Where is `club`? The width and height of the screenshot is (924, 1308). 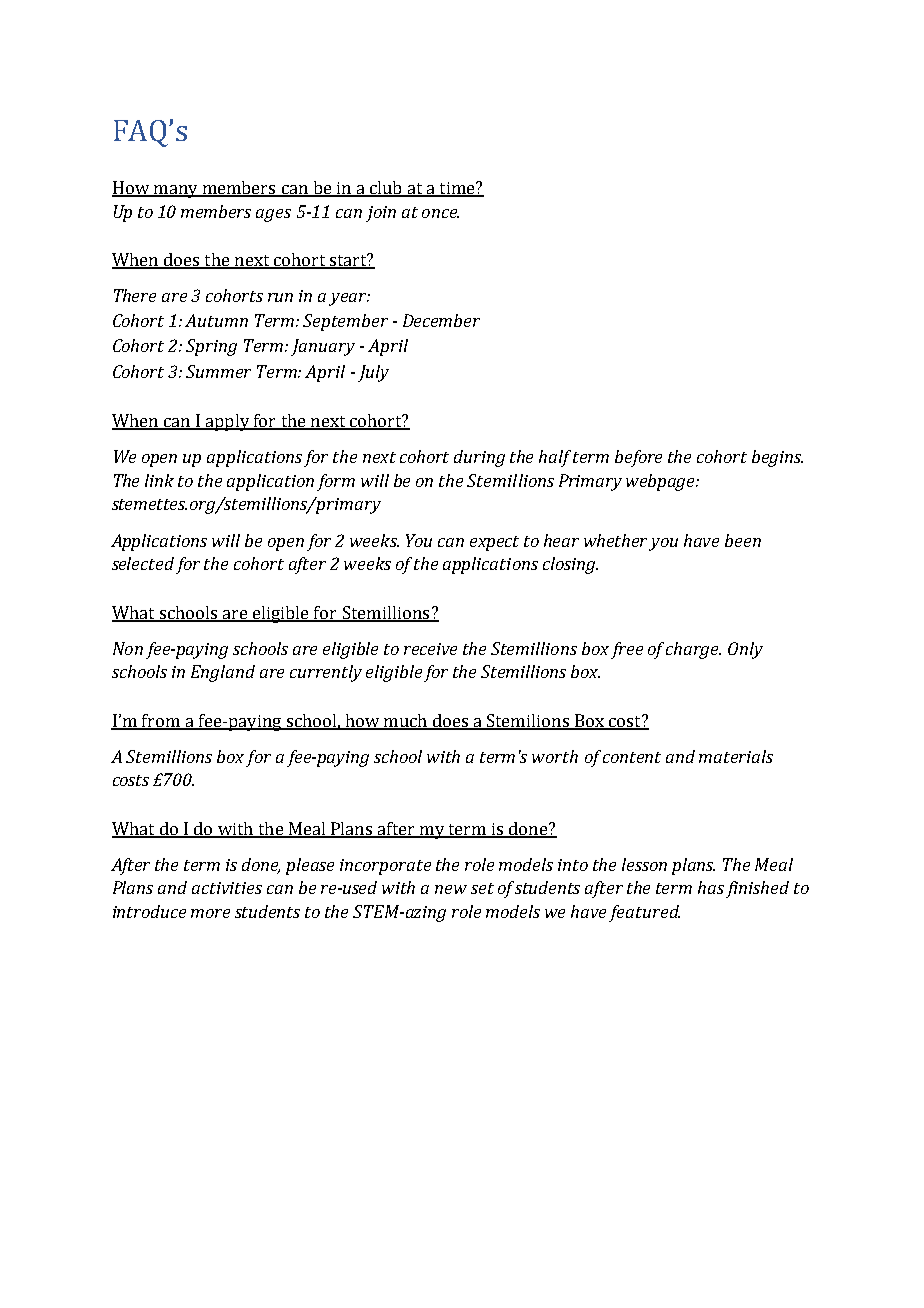
club is located at coordinates (385, 188).
